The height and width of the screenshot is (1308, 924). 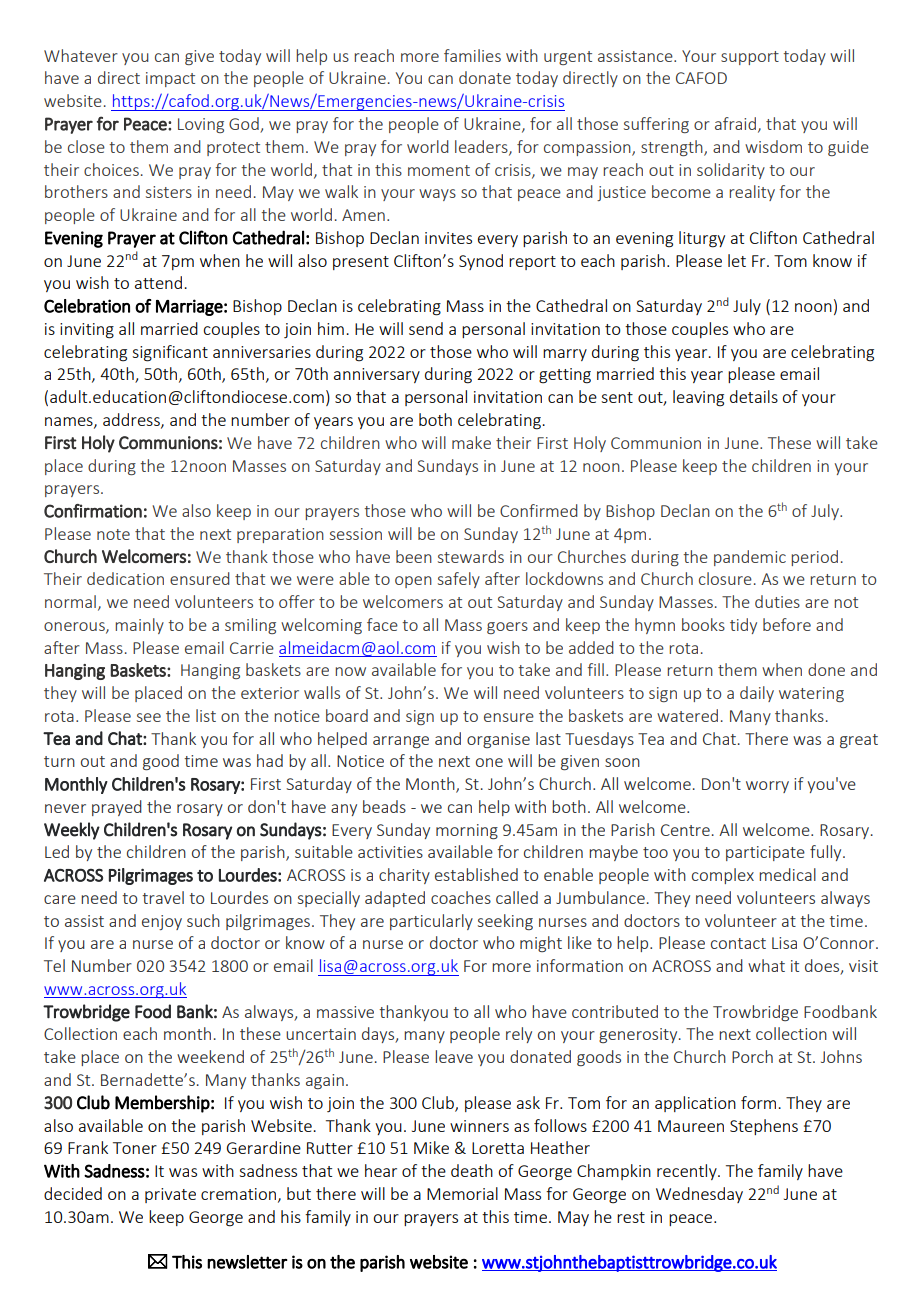 What do you see at coordinates (163, 897) in the screenshot?
I see `travel` at bounding box center [163, 897].
